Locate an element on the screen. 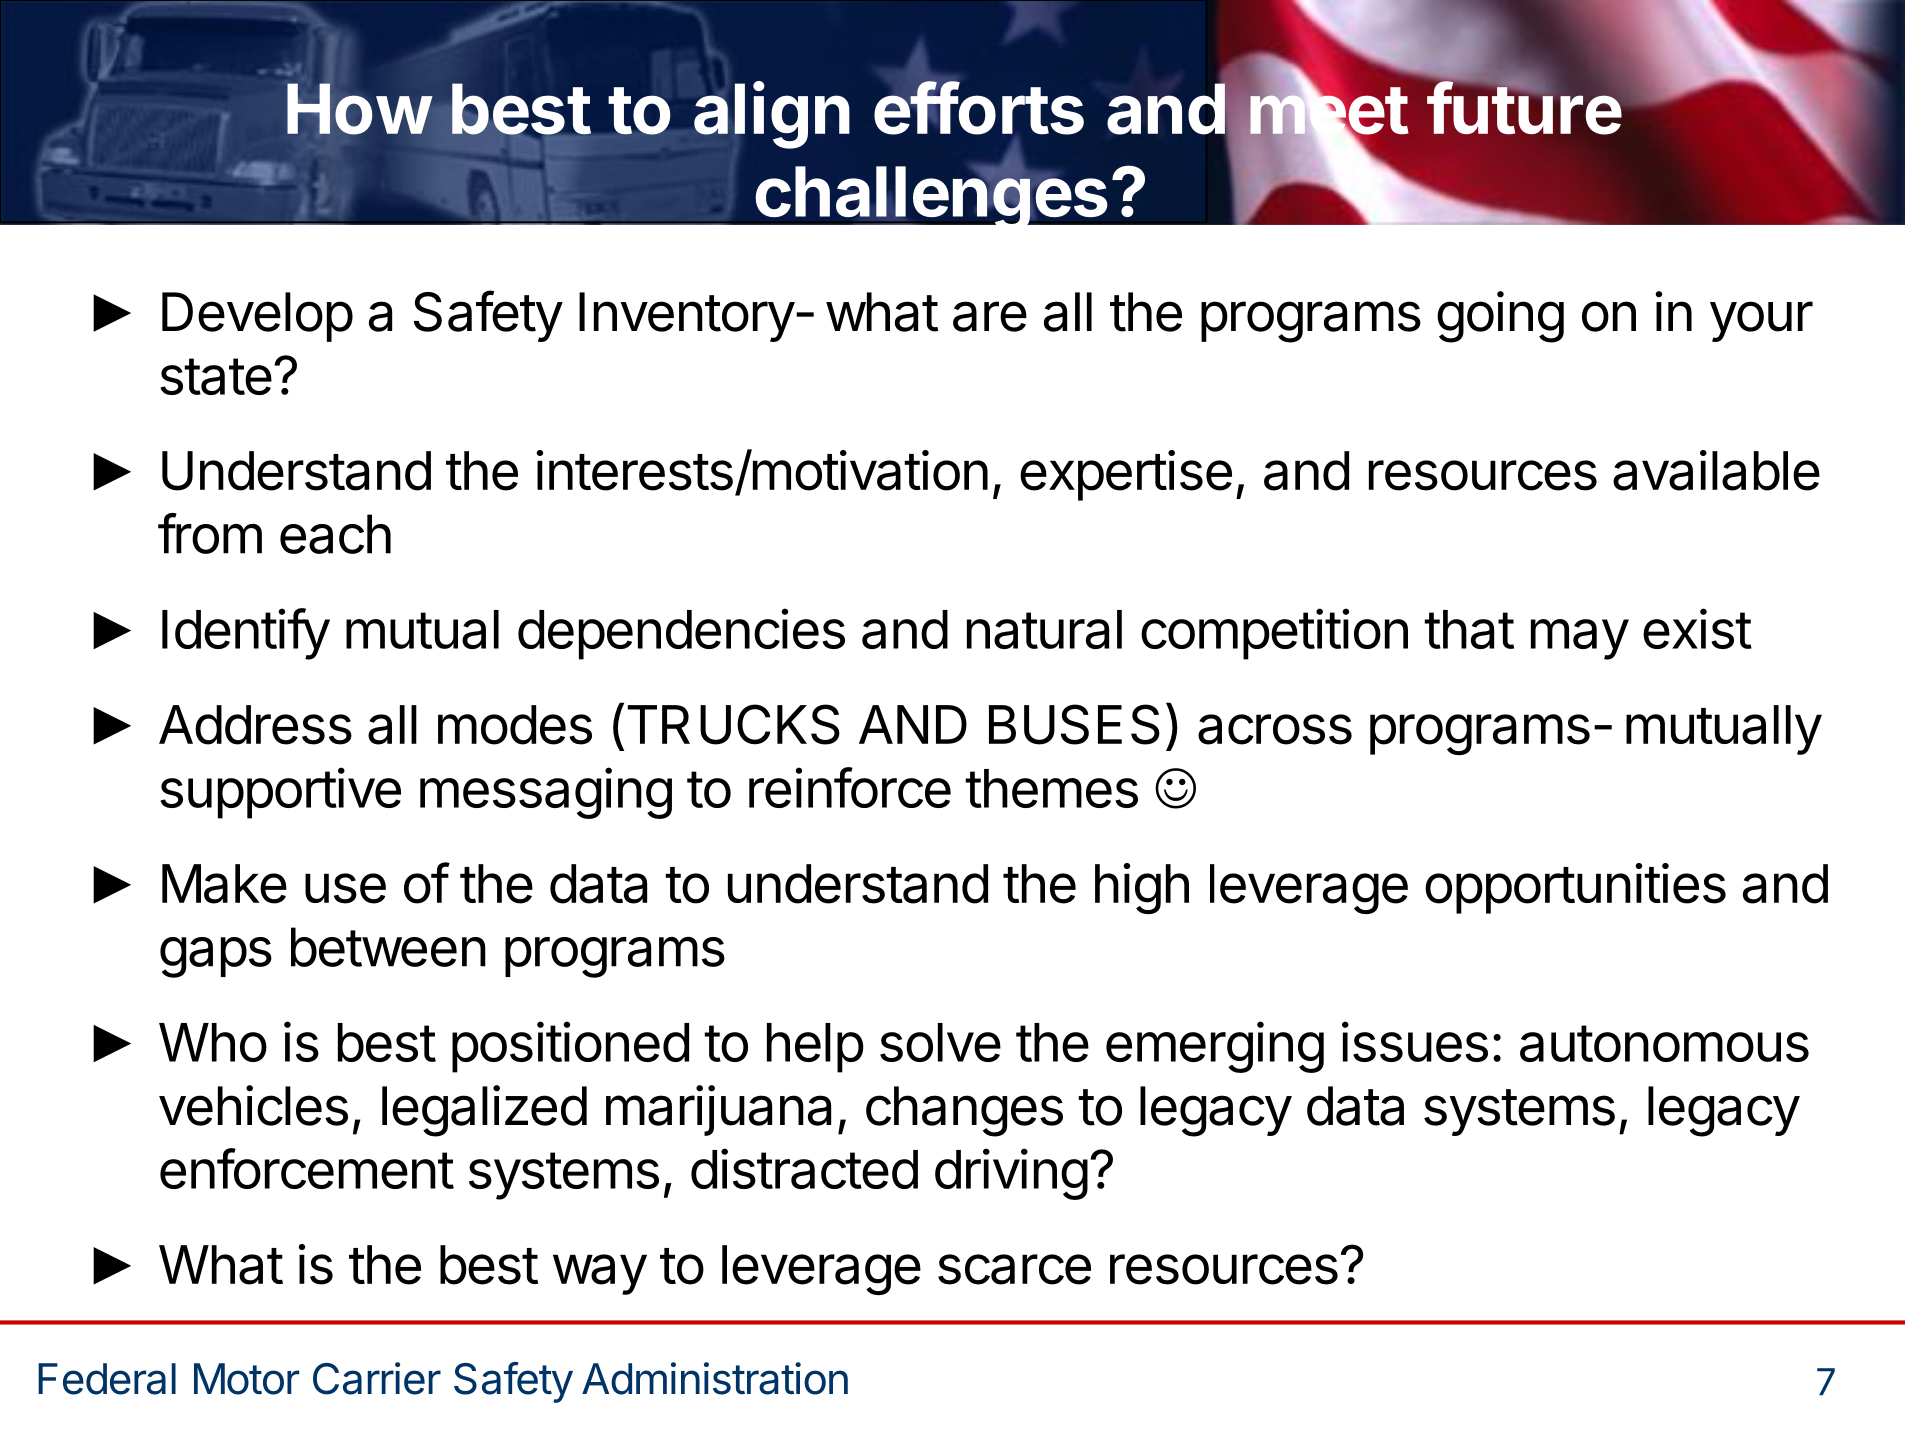 The height and width of the screenshot is (1429, 1905). available is located at coordinates (1716, 470).
